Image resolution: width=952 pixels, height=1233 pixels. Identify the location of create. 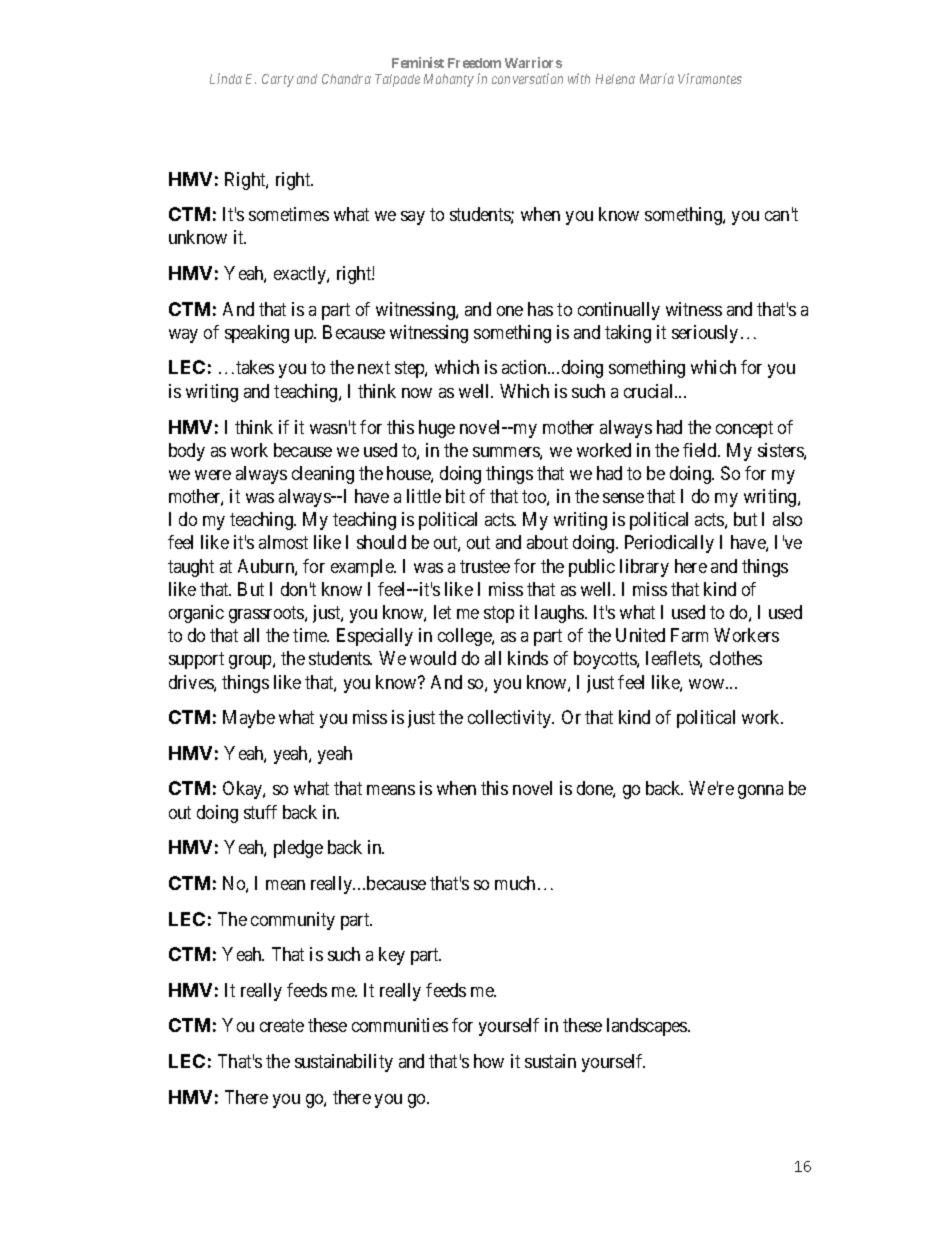
(282, 1026).
